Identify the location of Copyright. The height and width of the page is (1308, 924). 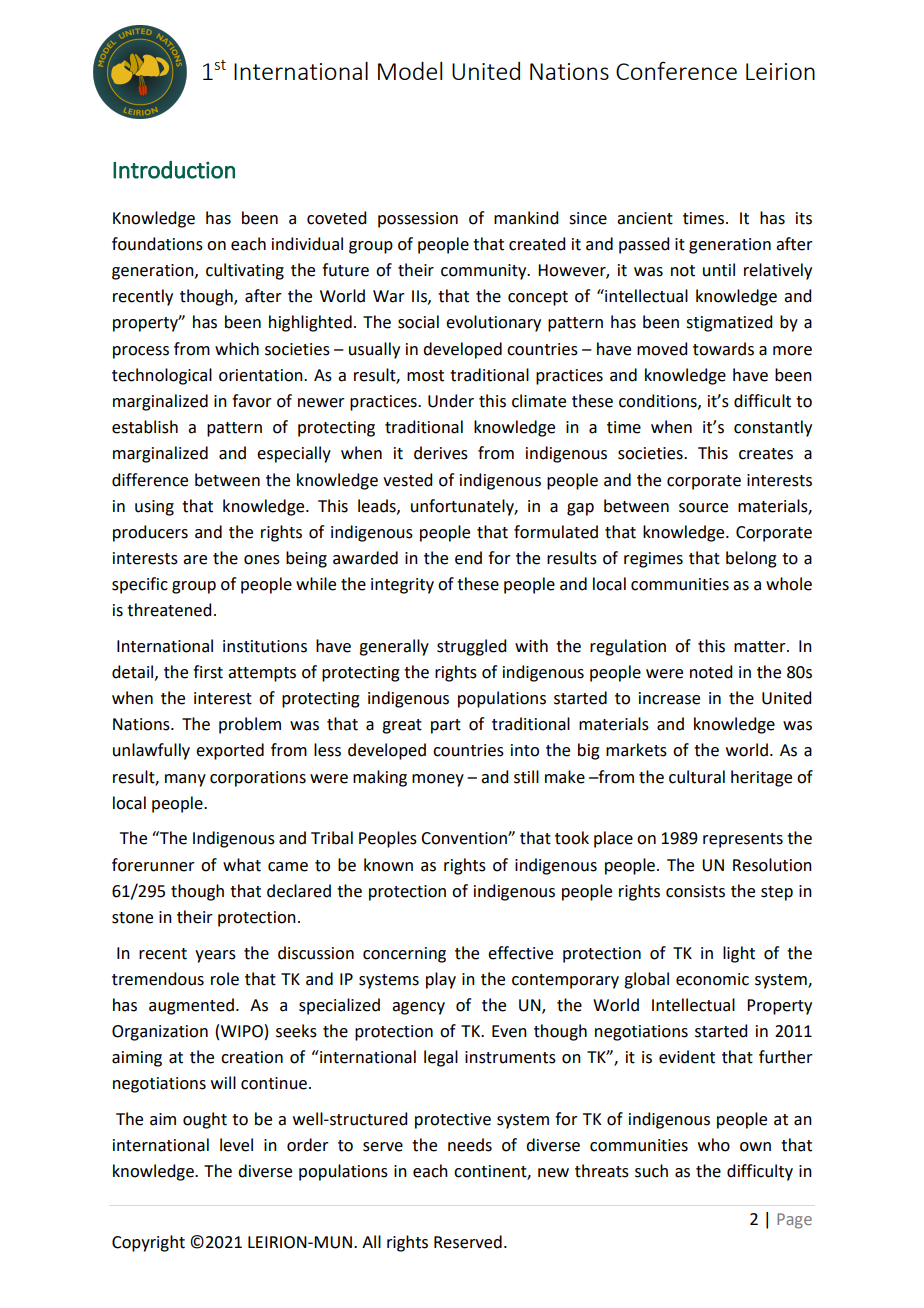
(148, 1243).
